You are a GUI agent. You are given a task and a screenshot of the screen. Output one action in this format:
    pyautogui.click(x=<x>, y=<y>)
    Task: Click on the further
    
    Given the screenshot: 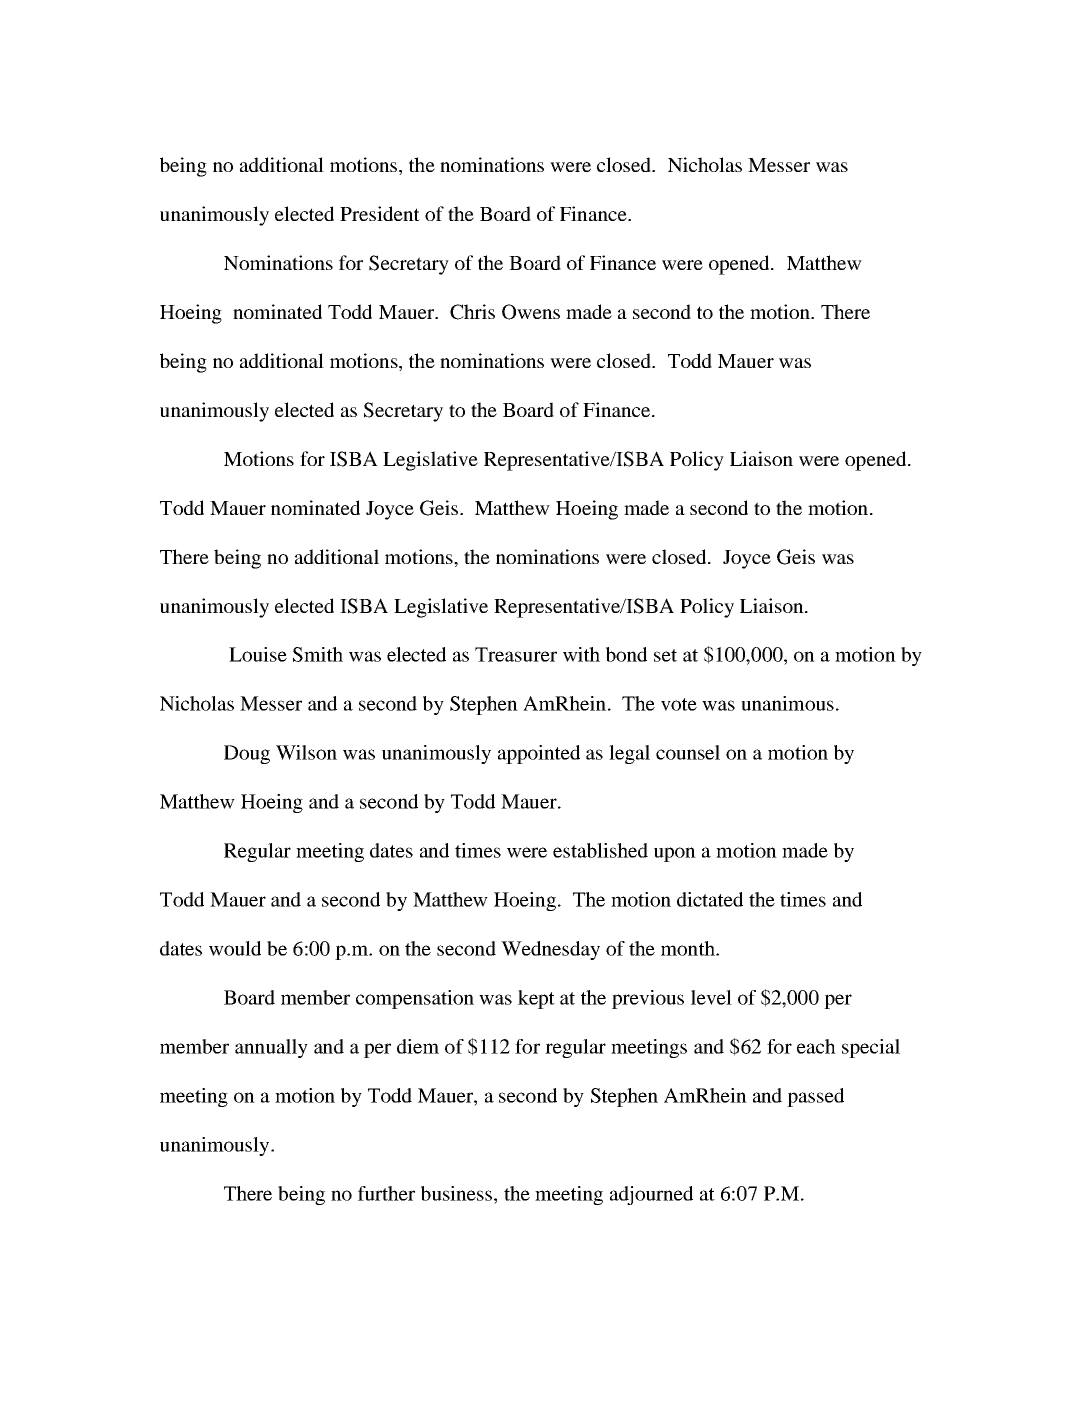 What is the action you would take?
    pyautogui.click(x=386, y=1193)
